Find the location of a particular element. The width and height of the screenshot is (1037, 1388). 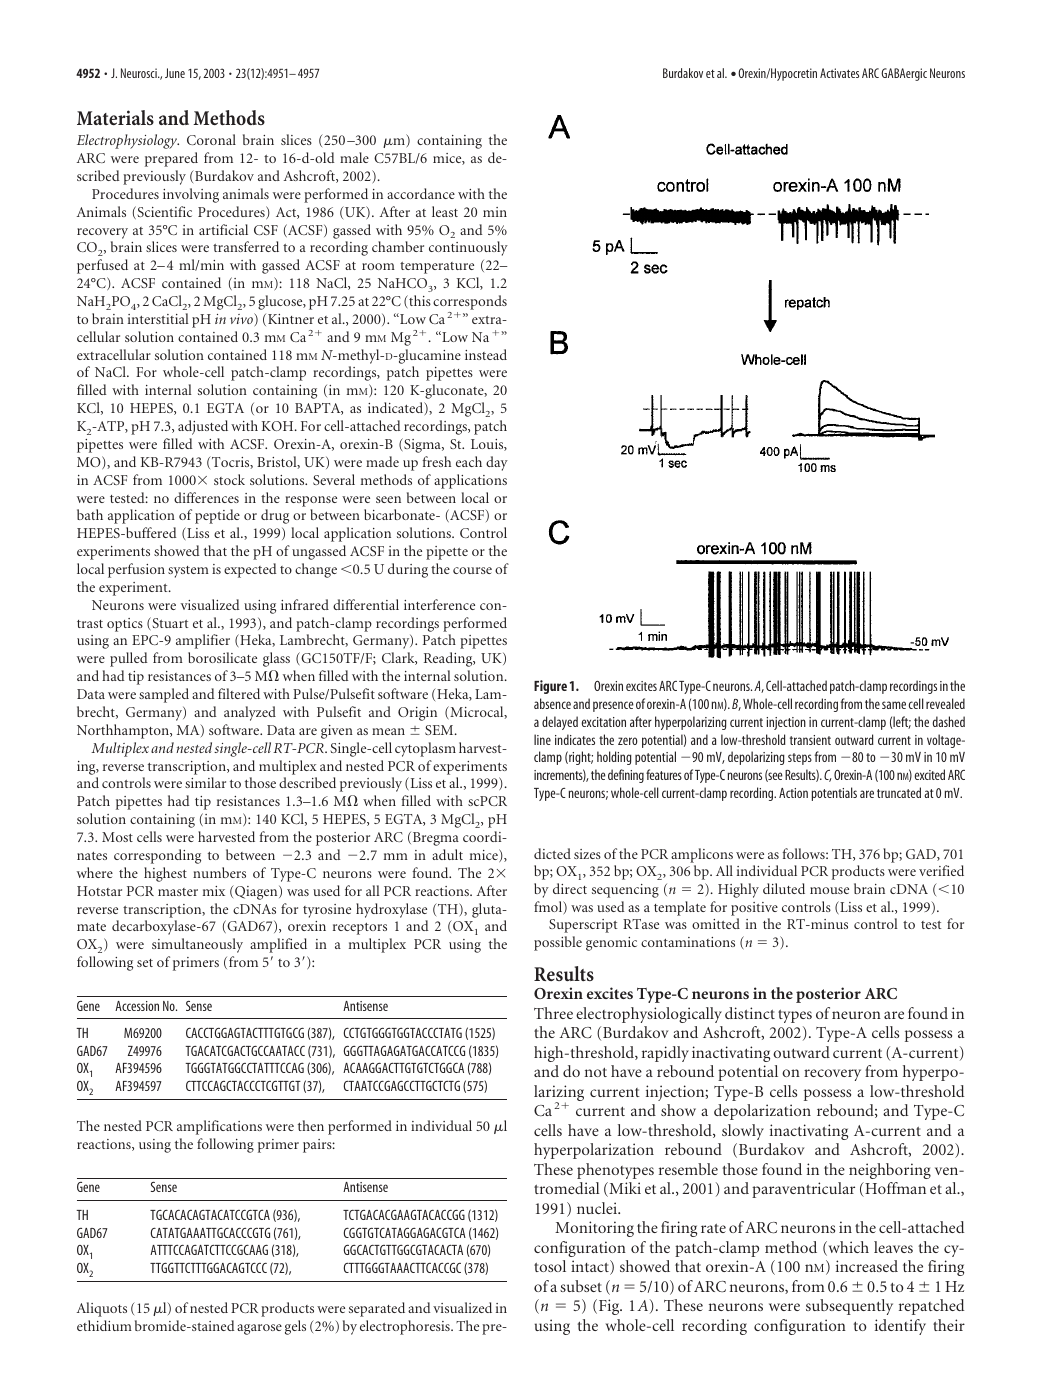

Accession is located at coordinates (137, 1006).
